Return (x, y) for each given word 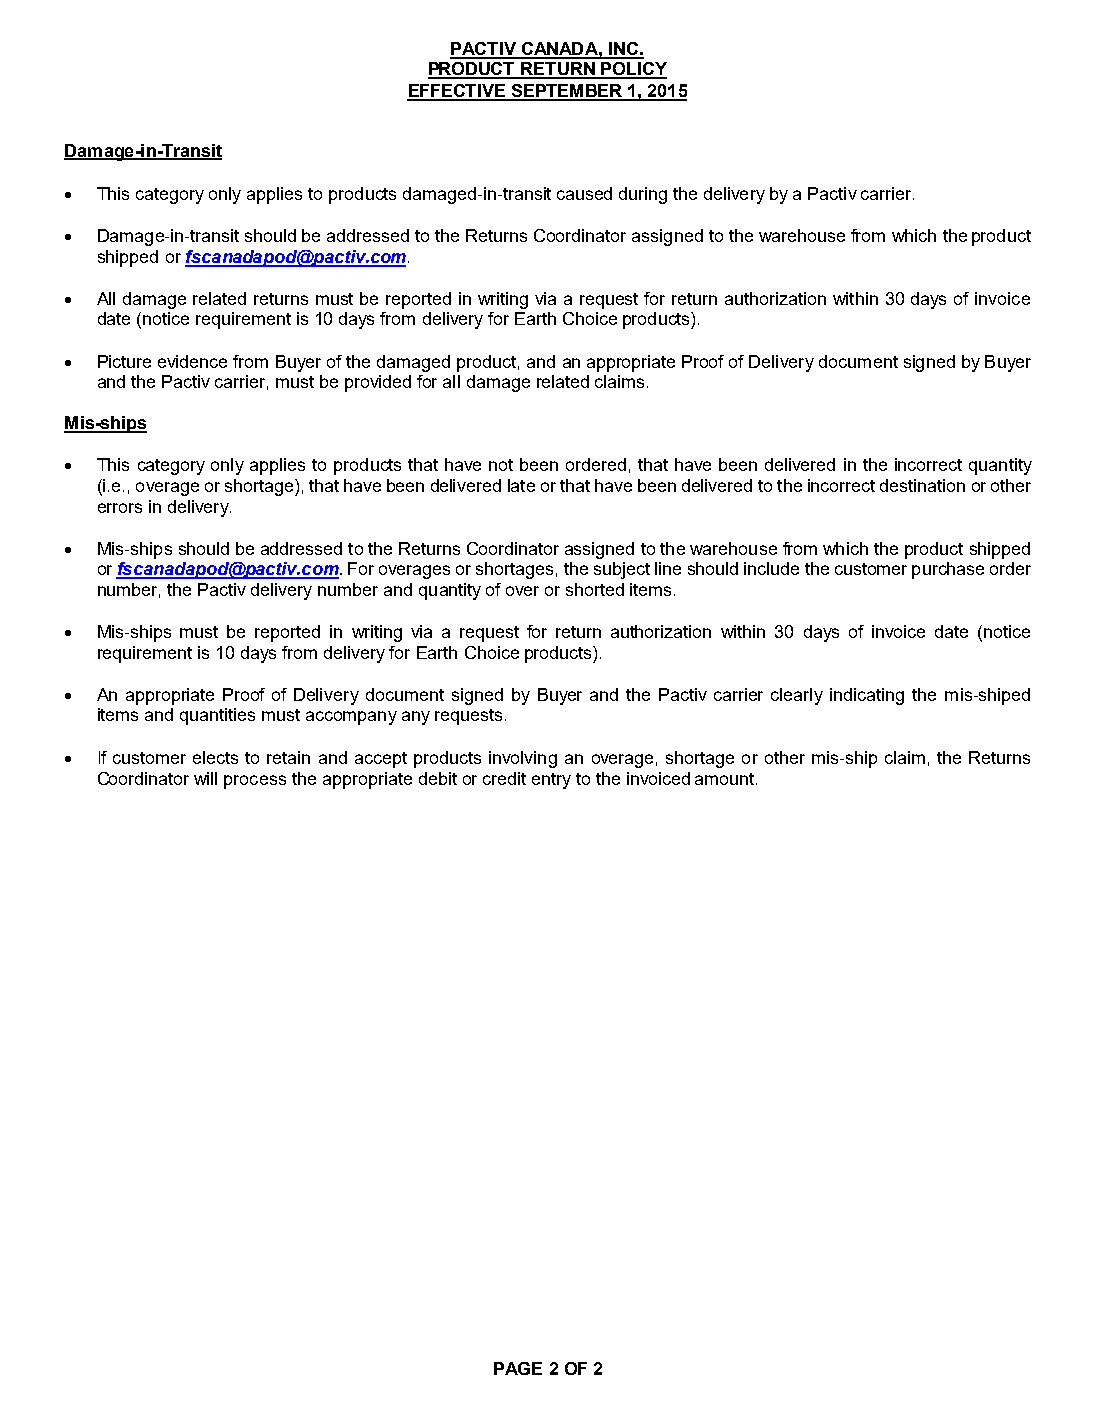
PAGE (518, 1368)
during (643, 195)
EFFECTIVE (457, 92)
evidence (192, 361)
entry (551, 781)
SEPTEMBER (567, 92)
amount (726, 779)
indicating (867, 696)
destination (922, 485)
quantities (217, 716)
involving (523, 759)
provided (378, 383)
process (255, 782)
